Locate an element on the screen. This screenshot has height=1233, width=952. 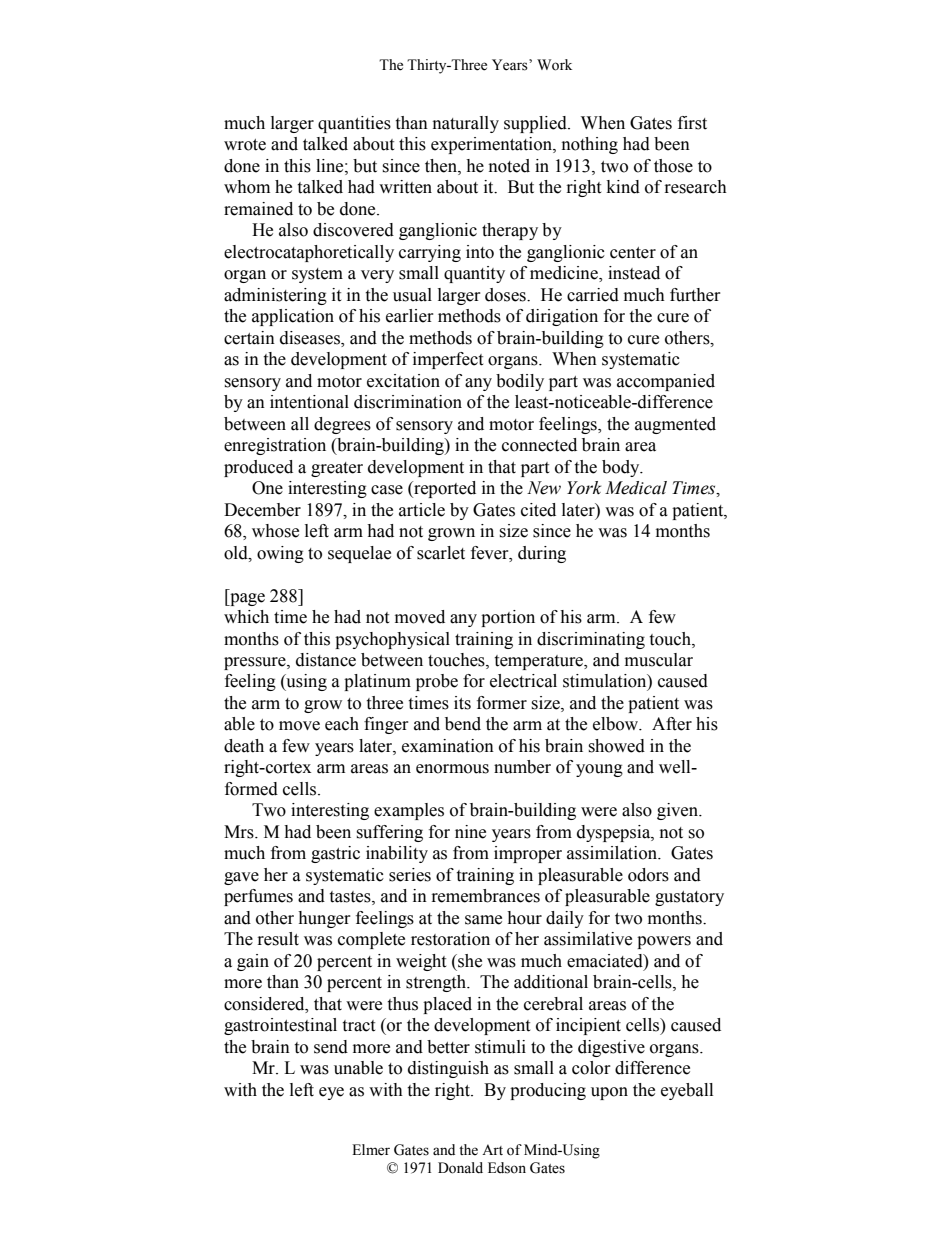
imperfect is located at coordinates (448, 360).
